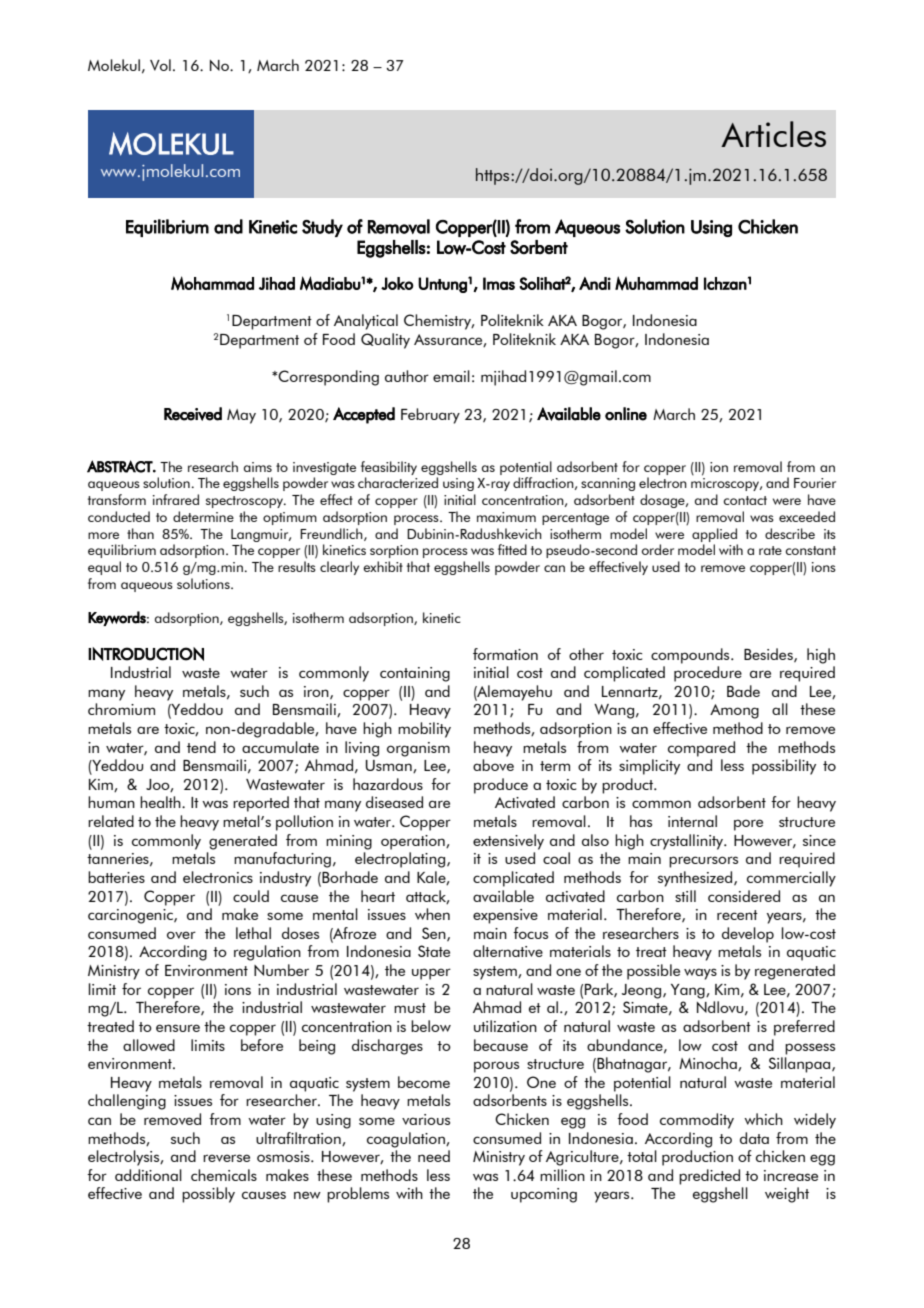 This document has width=924, height=1308. Describe the element at coordinates (748, 825) in the document. I see `pore` at that location.
